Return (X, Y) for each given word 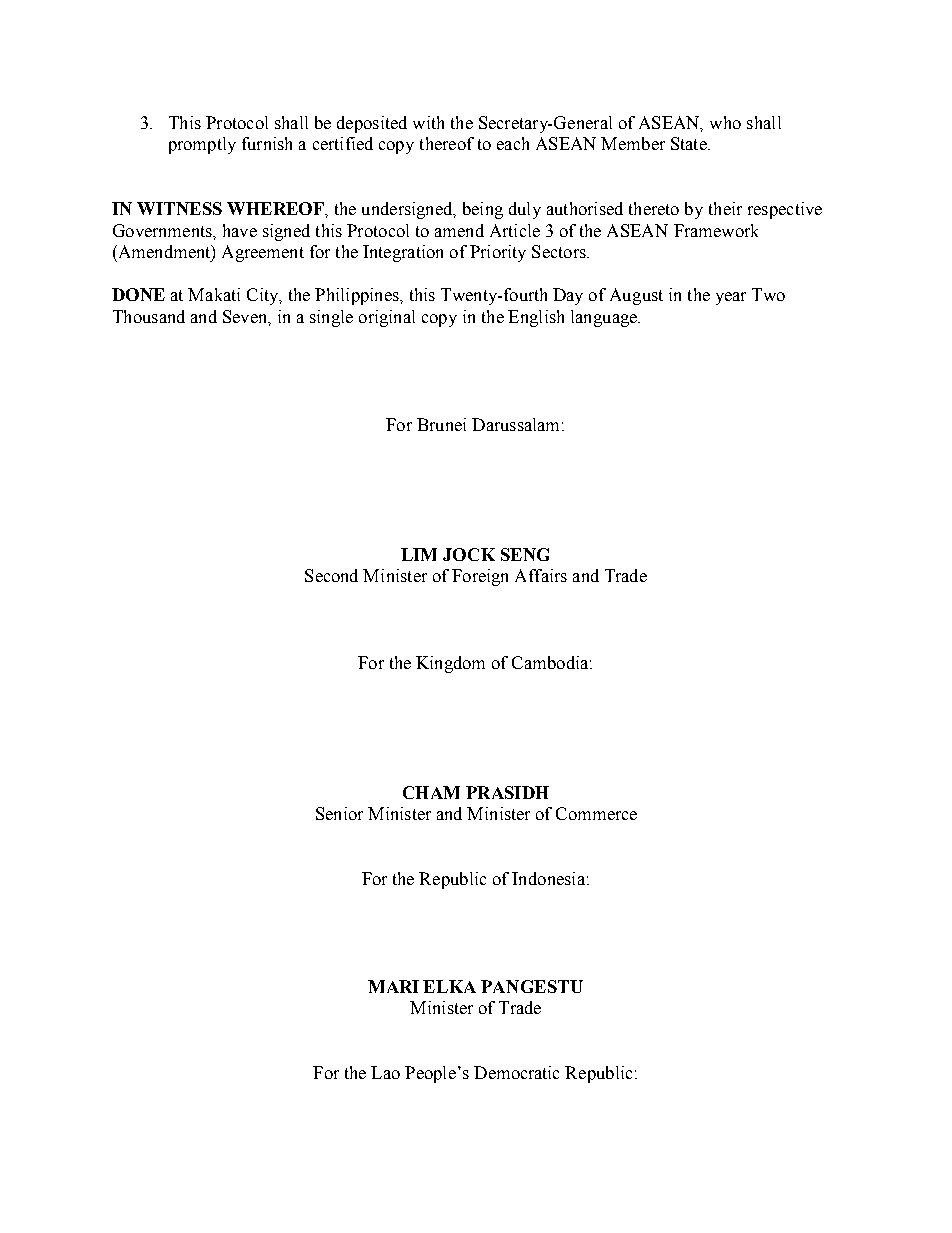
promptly (202, 145)
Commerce (596, 813)
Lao (385, 1072)
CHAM (431, 792)
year (731, 298)
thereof (447, 143)
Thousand (149, 316)
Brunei (441, 424)
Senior (339, 813)
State (690, 143)
